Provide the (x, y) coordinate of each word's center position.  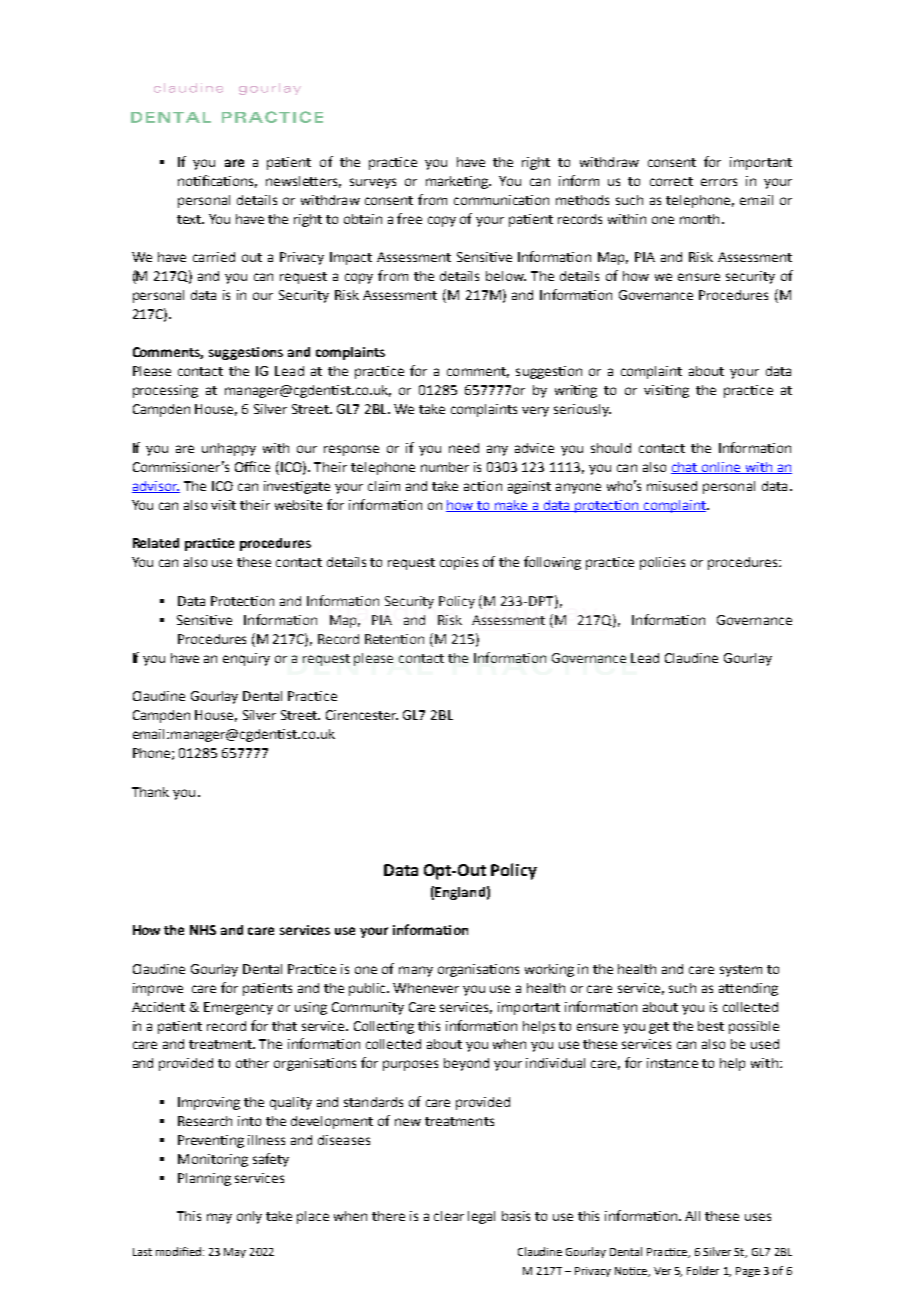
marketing (458, 182)
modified (178, 1251)
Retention (394, 639)
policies (662, 563)
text (190, 219)
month (699, 219)
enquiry (246, 659)
